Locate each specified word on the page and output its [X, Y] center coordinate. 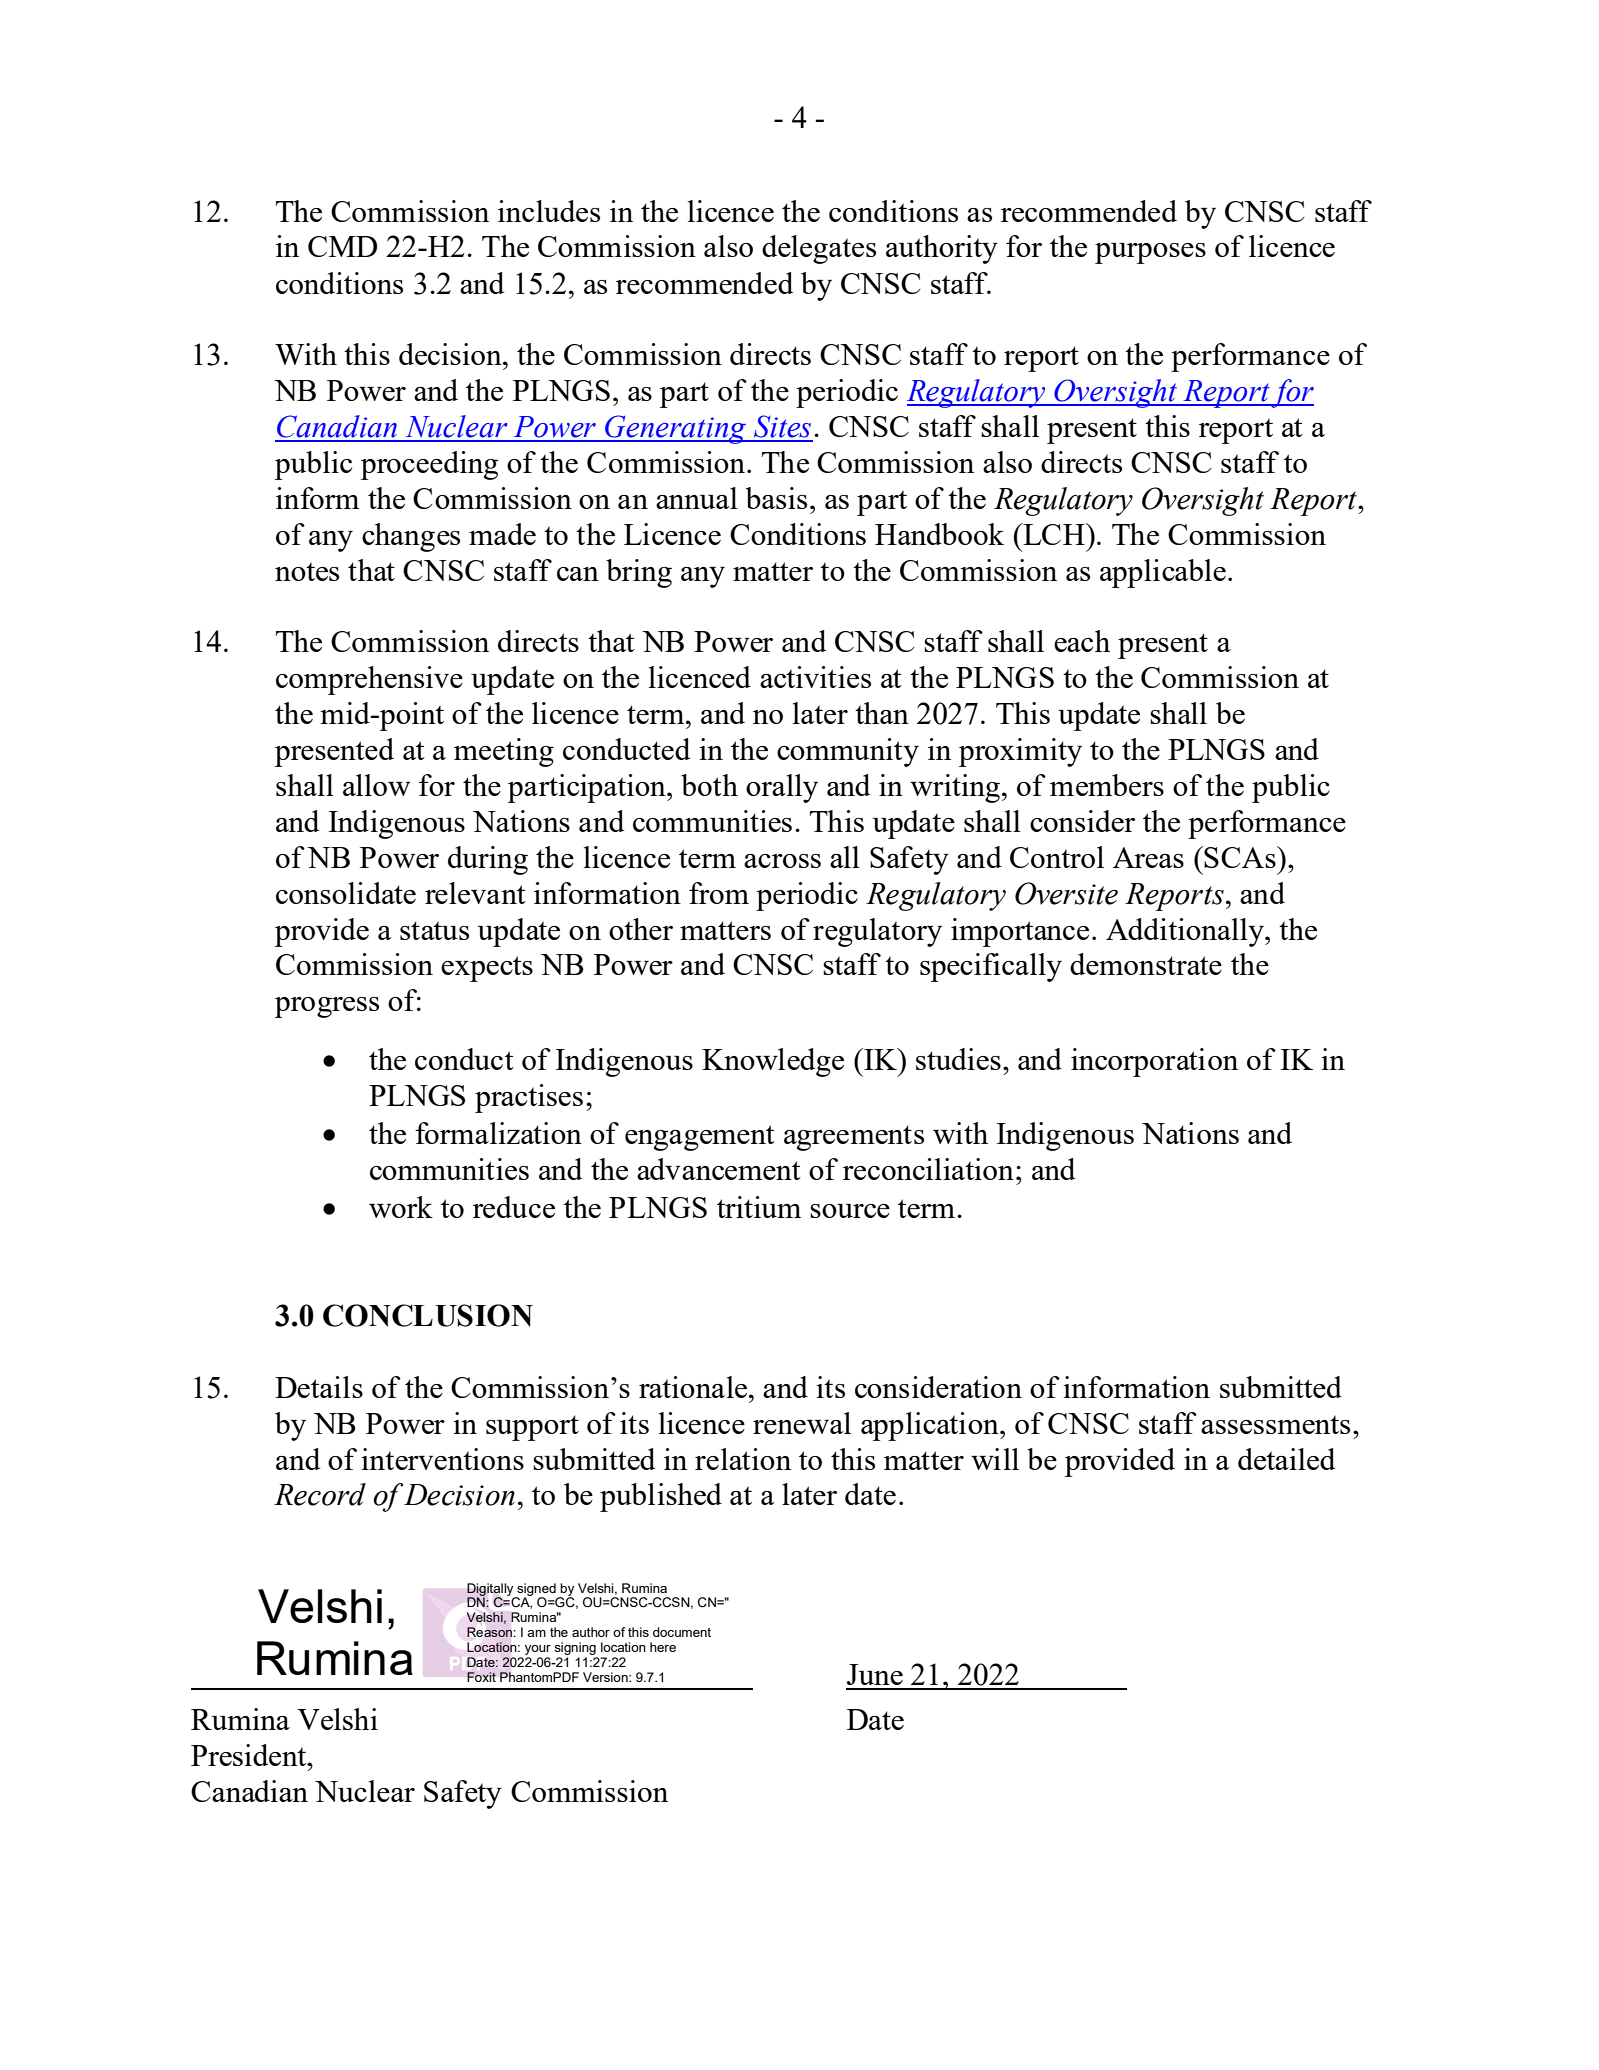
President [250, 1755]
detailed [1286, 1459]
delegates [819, 249]
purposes [1150, 253]
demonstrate [1146, 964]
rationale [694, 1387]
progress [327, 1007]
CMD [342, 246]
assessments [1275, 1424]
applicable [1163, 573]
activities [815, 677]
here [663, 1647]
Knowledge [773, 1062]
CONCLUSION [428, 1315]
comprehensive [369, 680]
